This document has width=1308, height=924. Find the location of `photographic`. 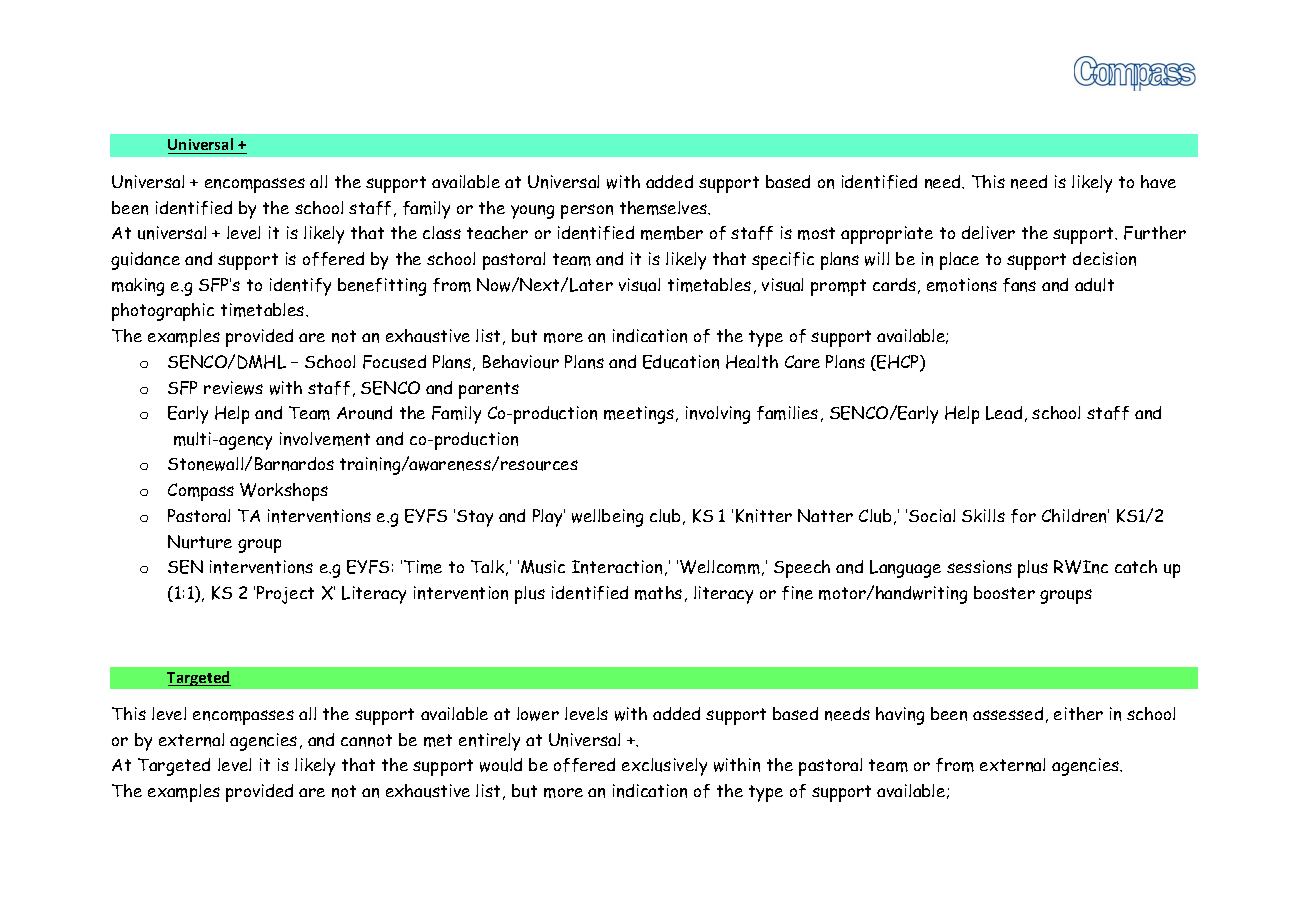

photographic is located at coordinates (163, 312).
